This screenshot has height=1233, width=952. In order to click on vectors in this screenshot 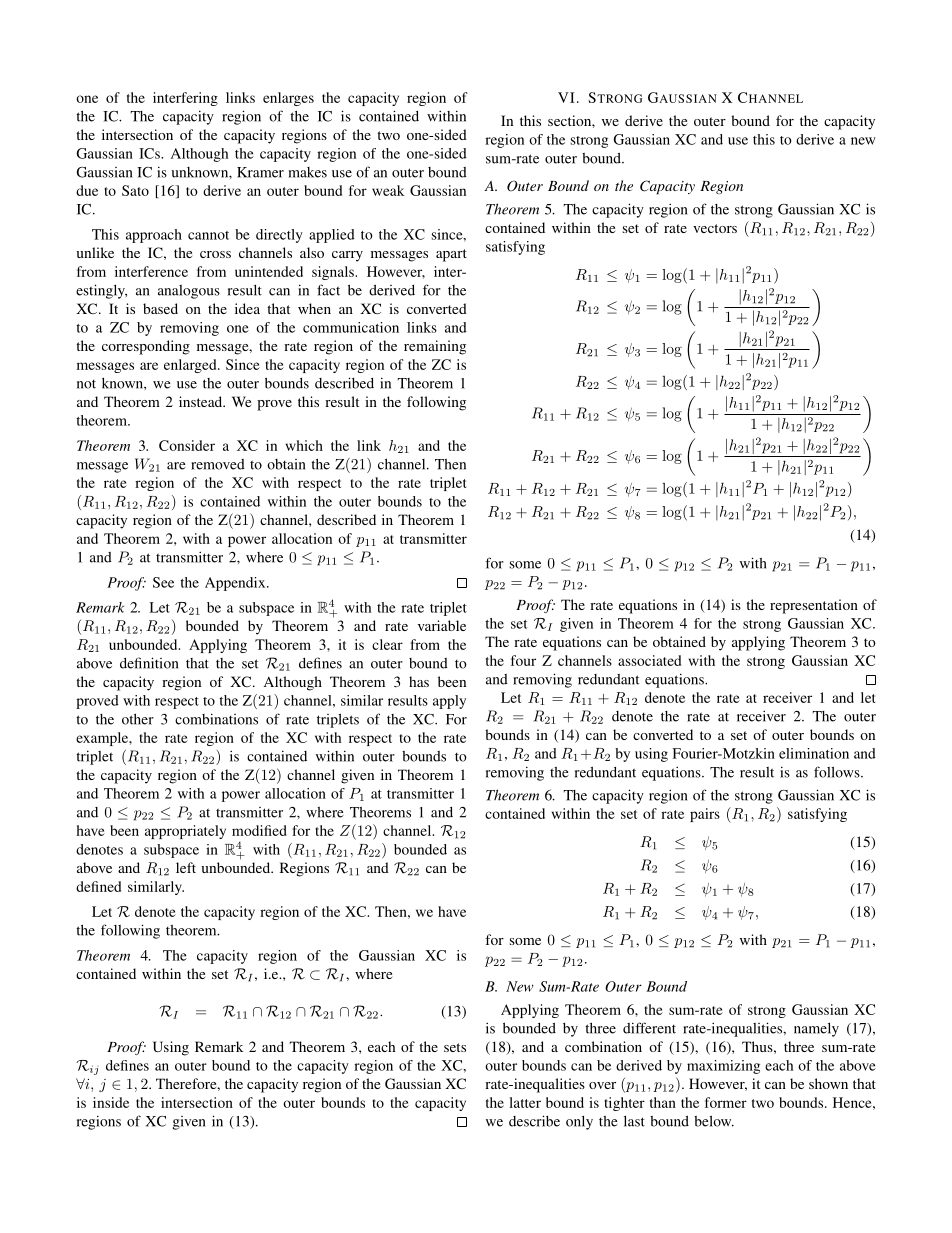, I will do `click(715, 228)`.
